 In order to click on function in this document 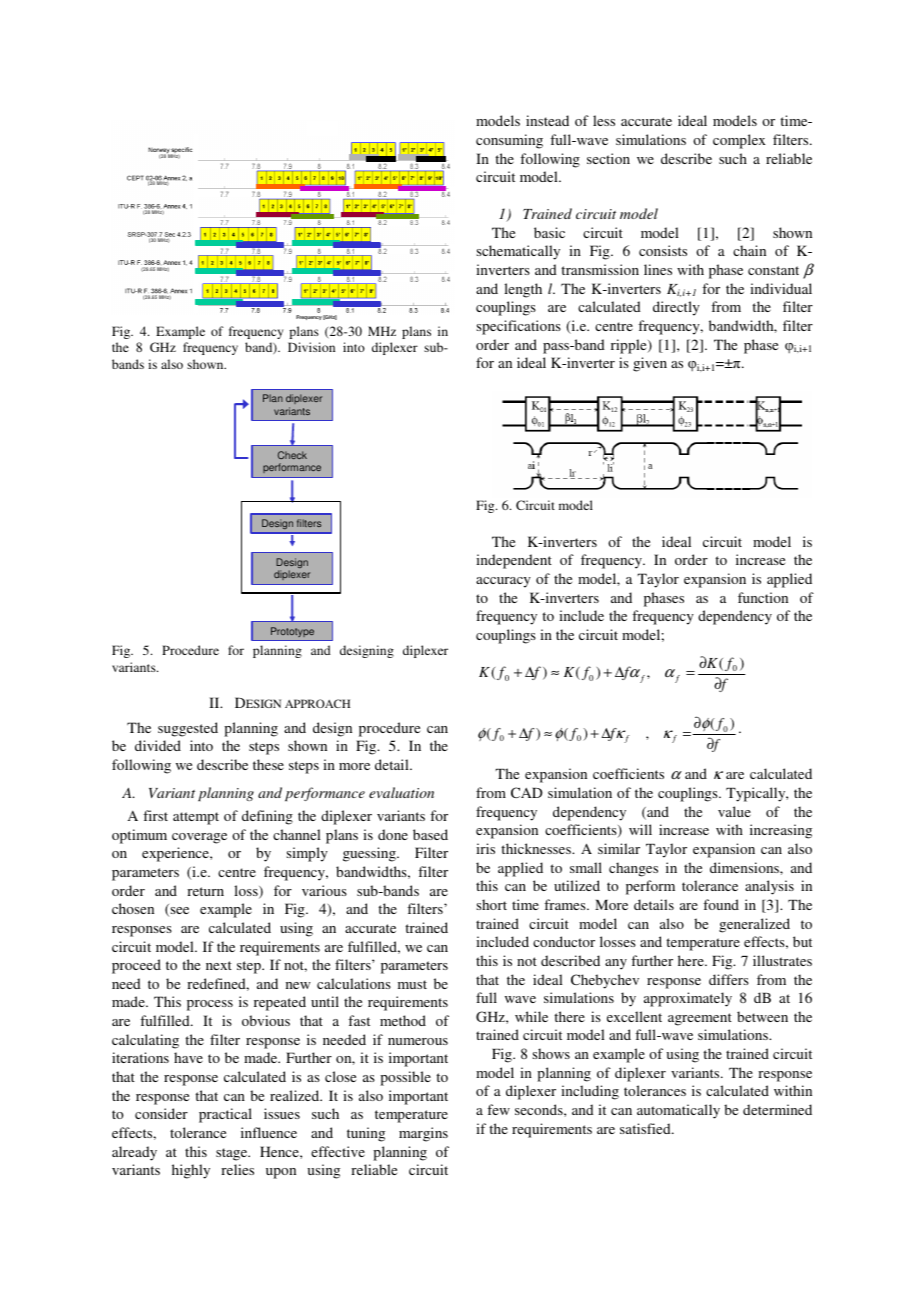, I will do `click(763, 597)`.
